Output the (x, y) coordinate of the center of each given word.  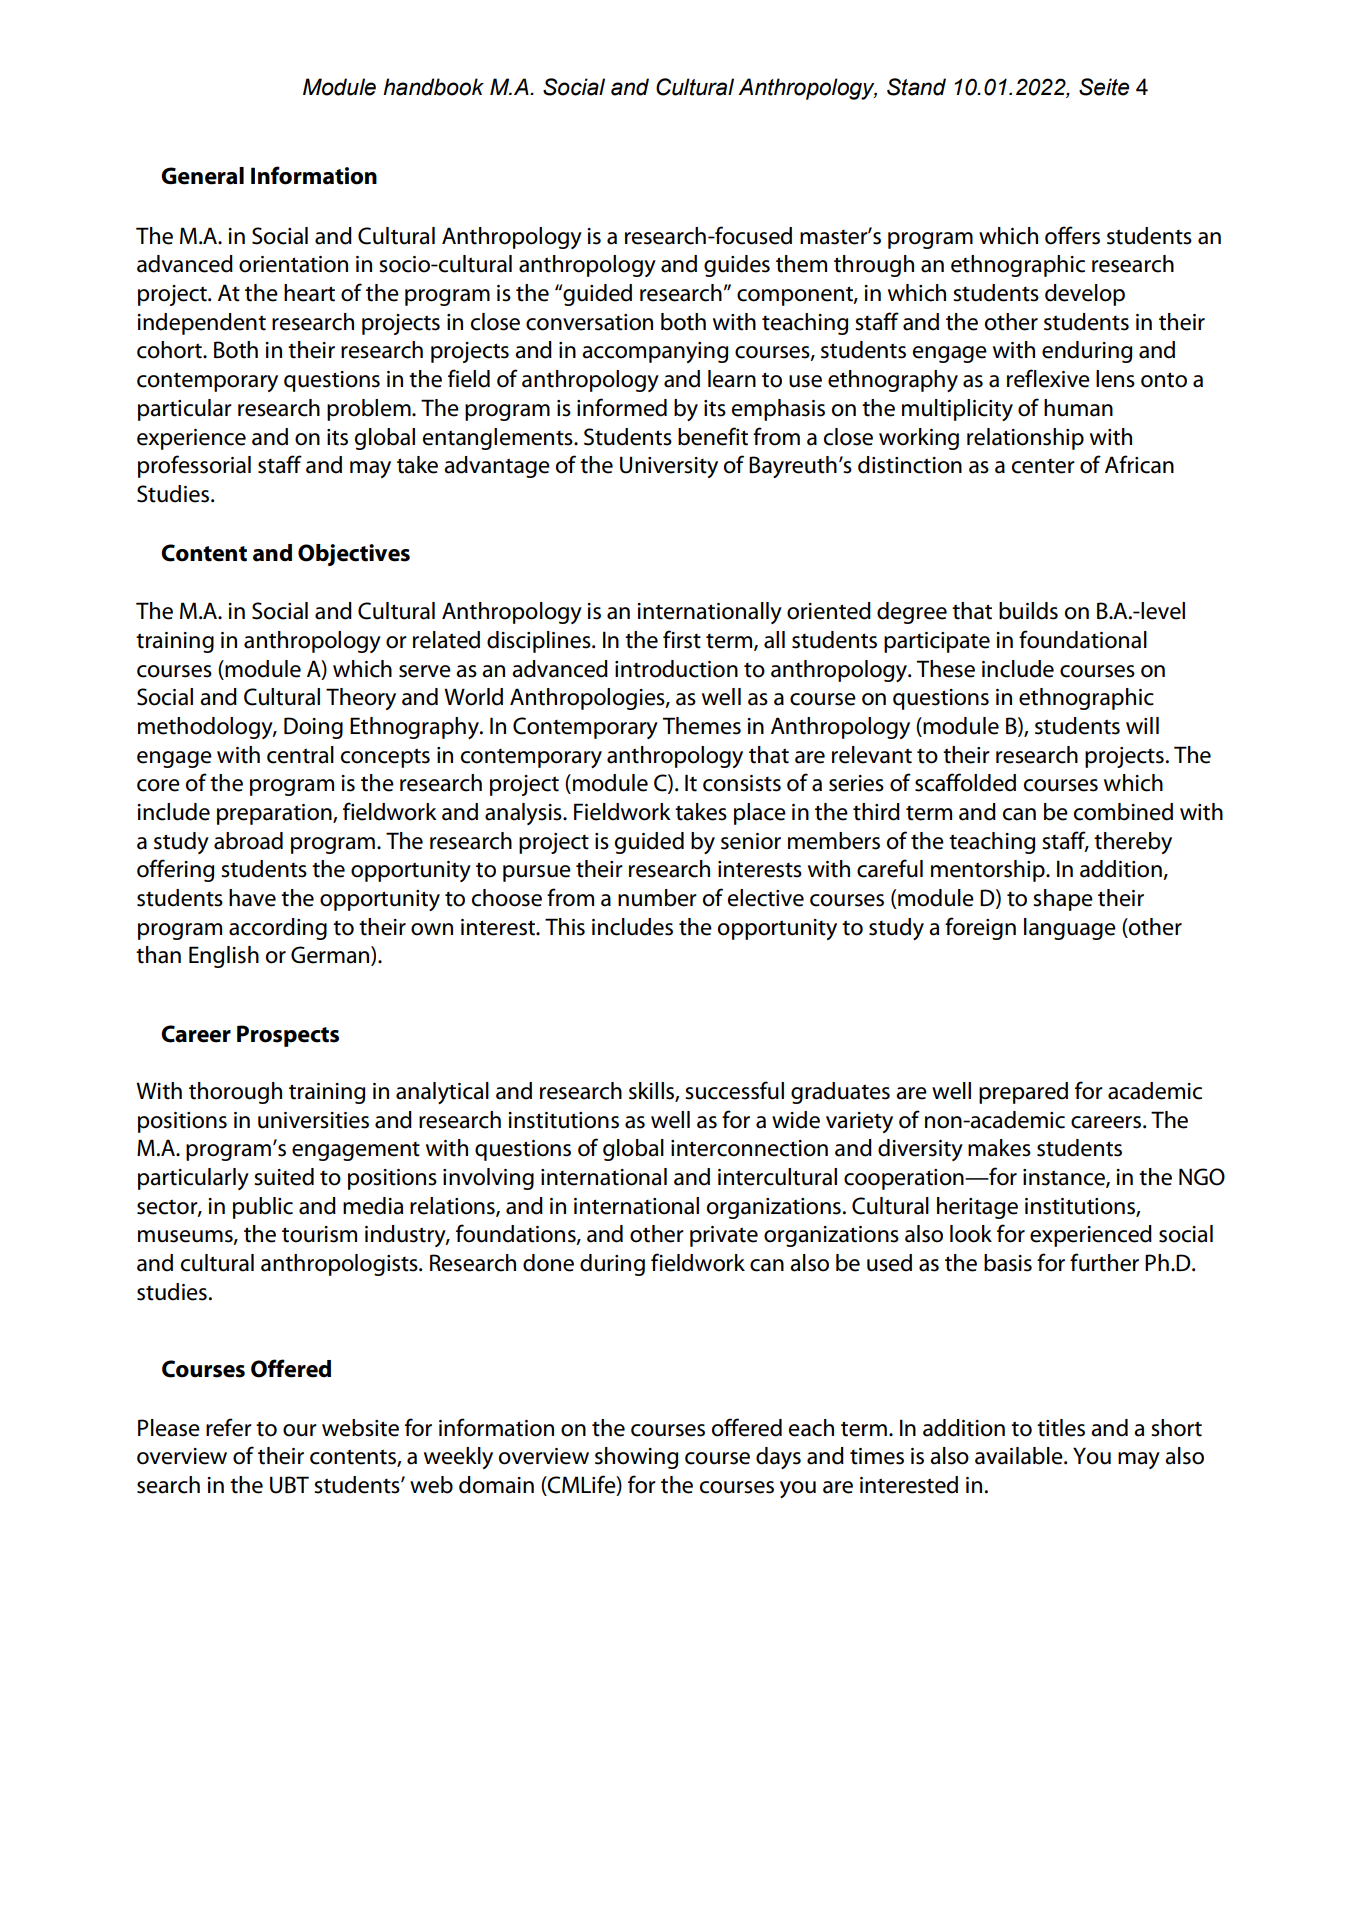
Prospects (288, 1036)
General (202, 176)
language (1070, 929)
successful (734, 1090)
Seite (1104, 87)
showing (636, 1458)
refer (229, 1427)
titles (1061, 1428)
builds (1028, 611)
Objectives (354, 555)
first (682, 639)
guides (737, 266)
